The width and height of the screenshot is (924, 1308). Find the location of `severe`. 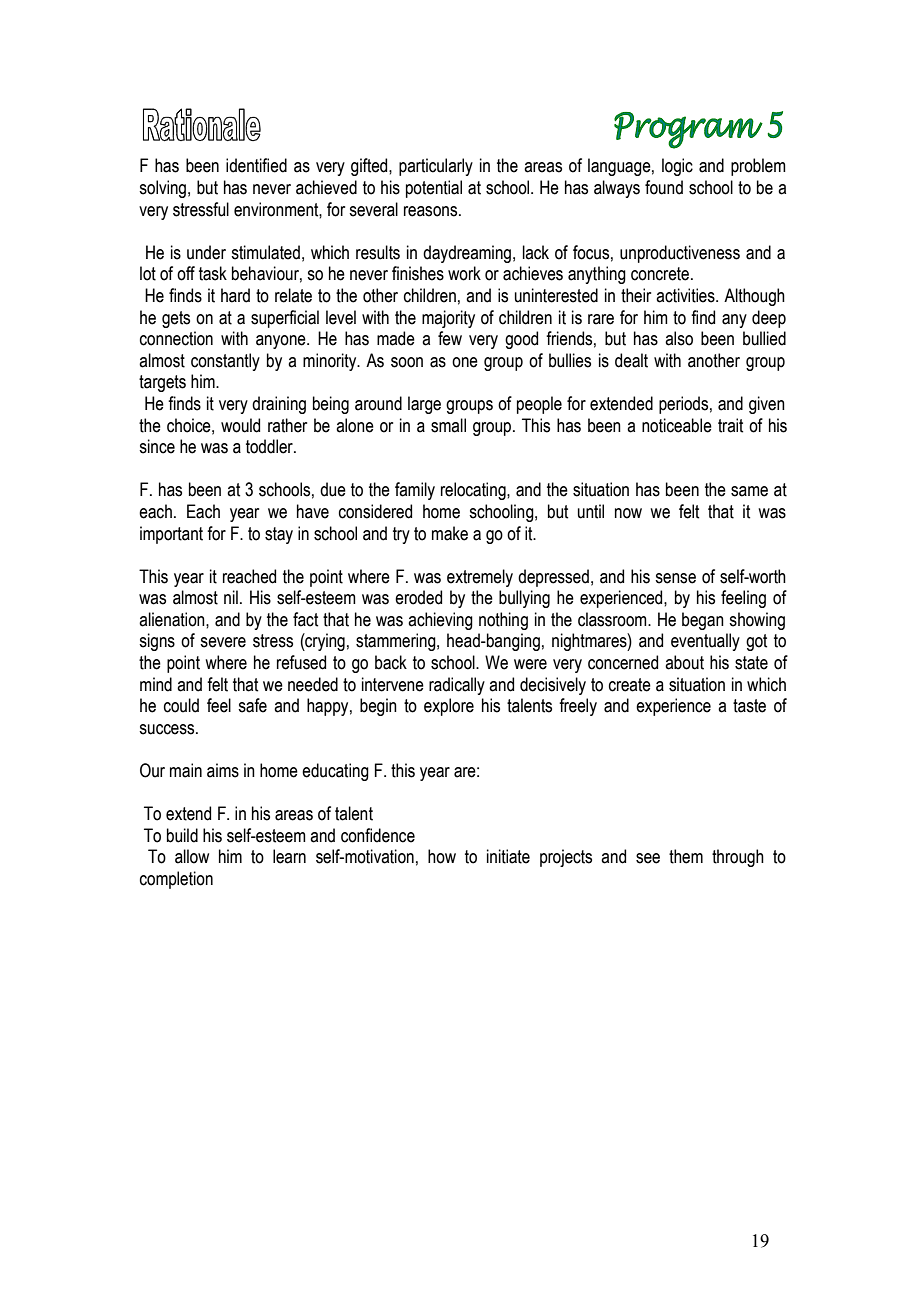

severe is located at coordinates (223, 642).
